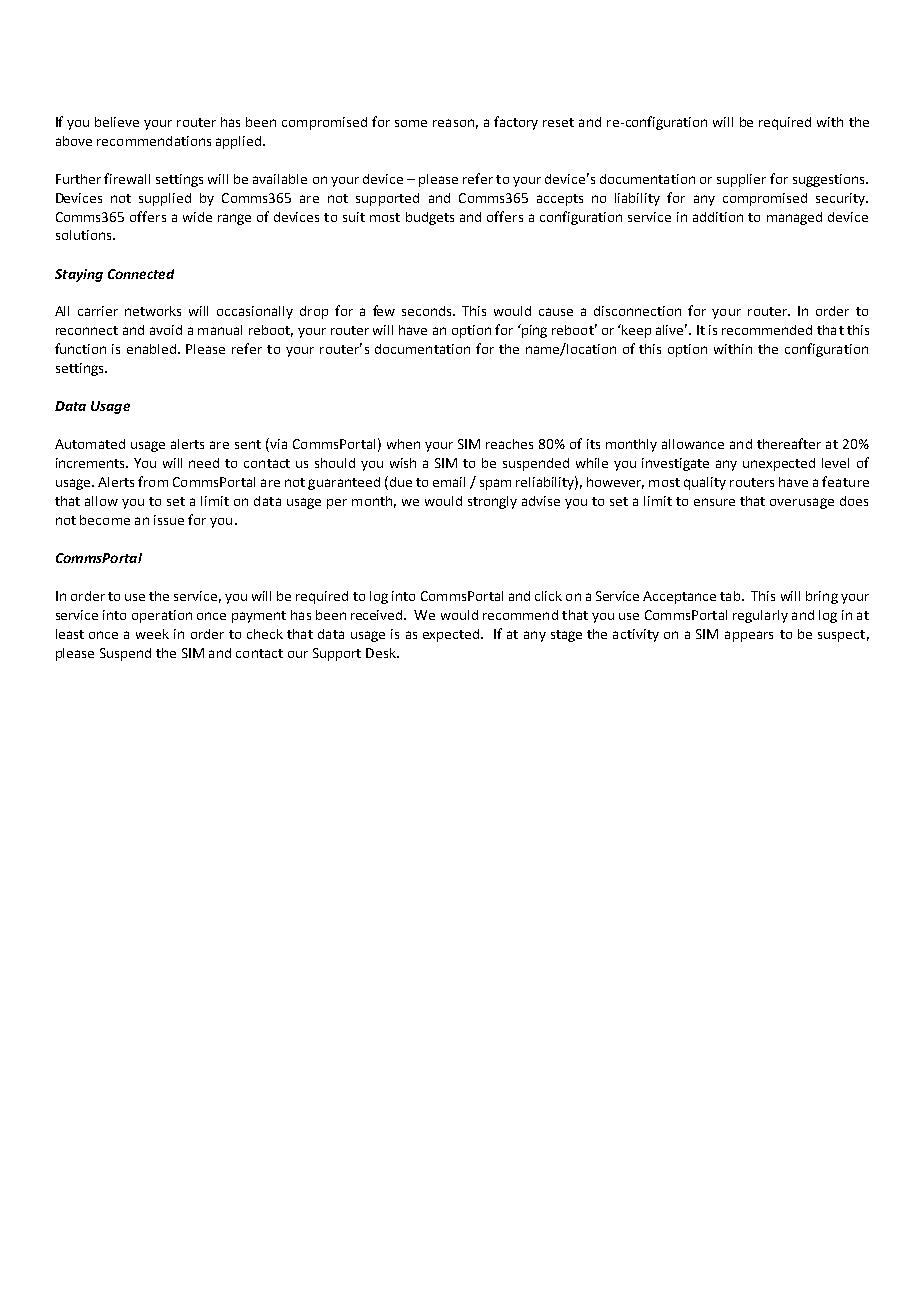 The width and height of the document is (924, 1309). I want to click on email, so click(449, 482).
